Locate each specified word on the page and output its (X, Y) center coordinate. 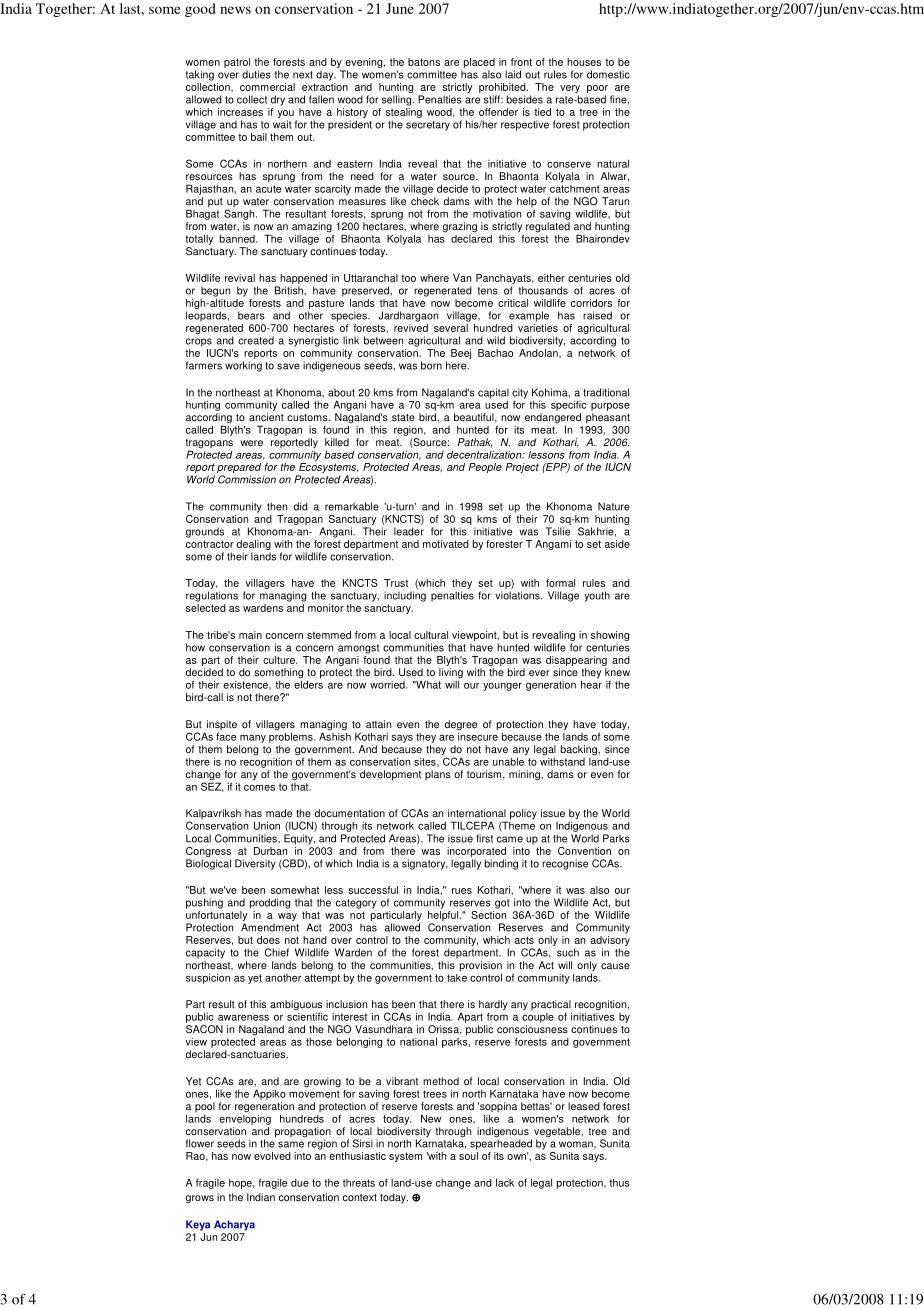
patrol (237, 64)
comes (259, 788)
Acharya (234, 1225)
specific (568, 405)
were (251, 443)
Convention (584, 851)
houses (584, 62)
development (390, 775)
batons (424, 62)
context (360, 1198)
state (403, 417)
